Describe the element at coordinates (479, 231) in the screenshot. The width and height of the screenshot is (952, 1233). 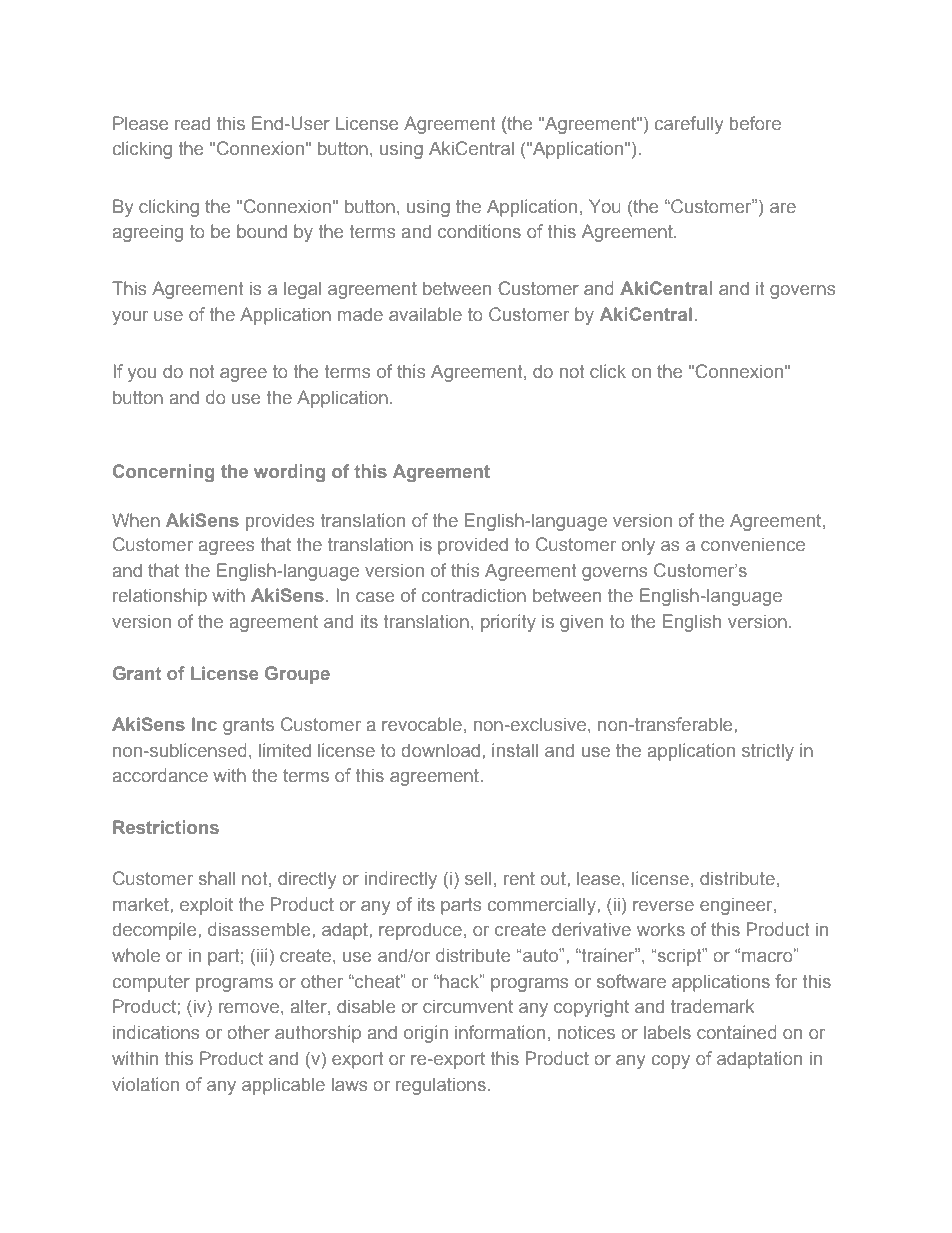
I see `conditions` at that location.
